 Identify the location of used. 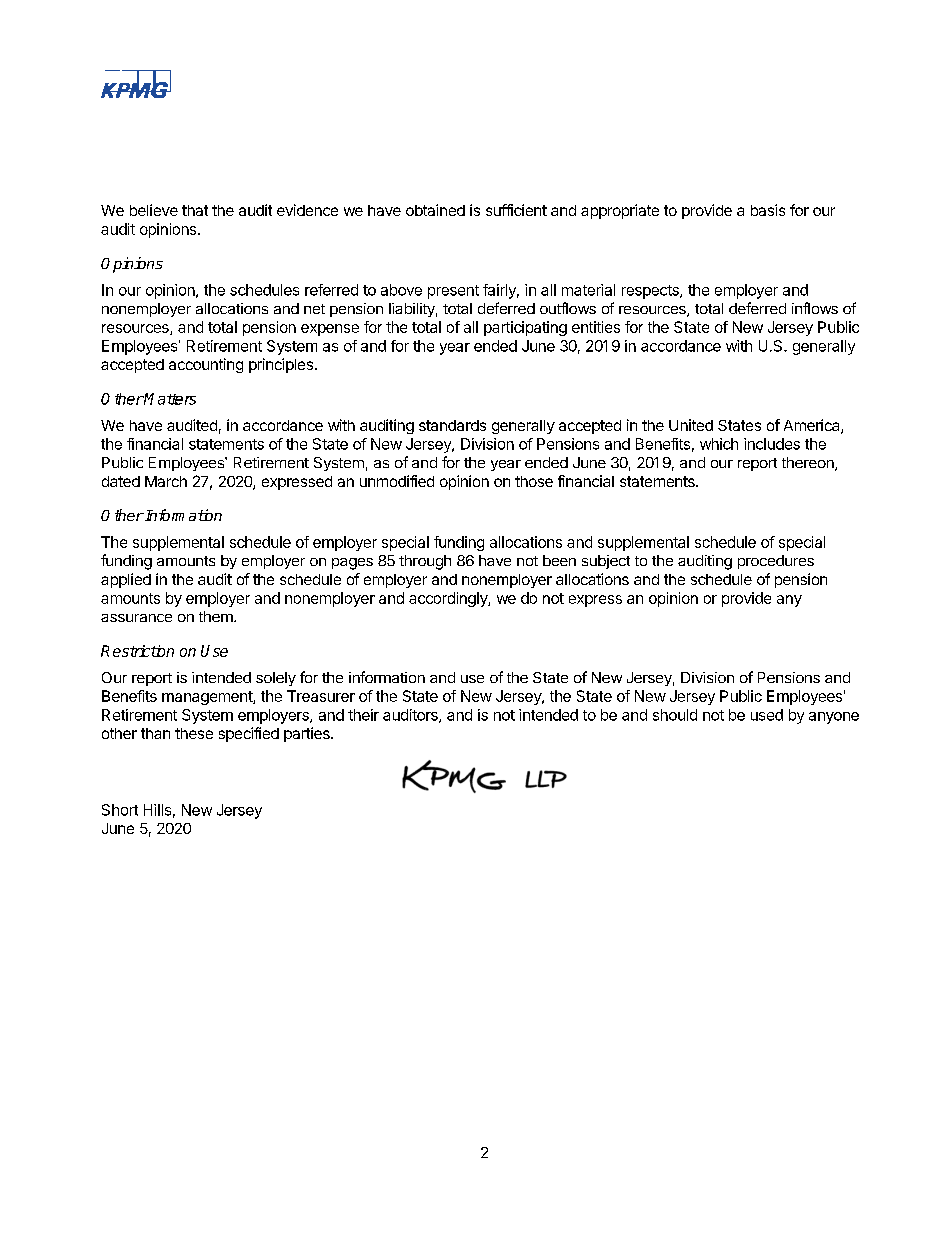
(767, 715).
